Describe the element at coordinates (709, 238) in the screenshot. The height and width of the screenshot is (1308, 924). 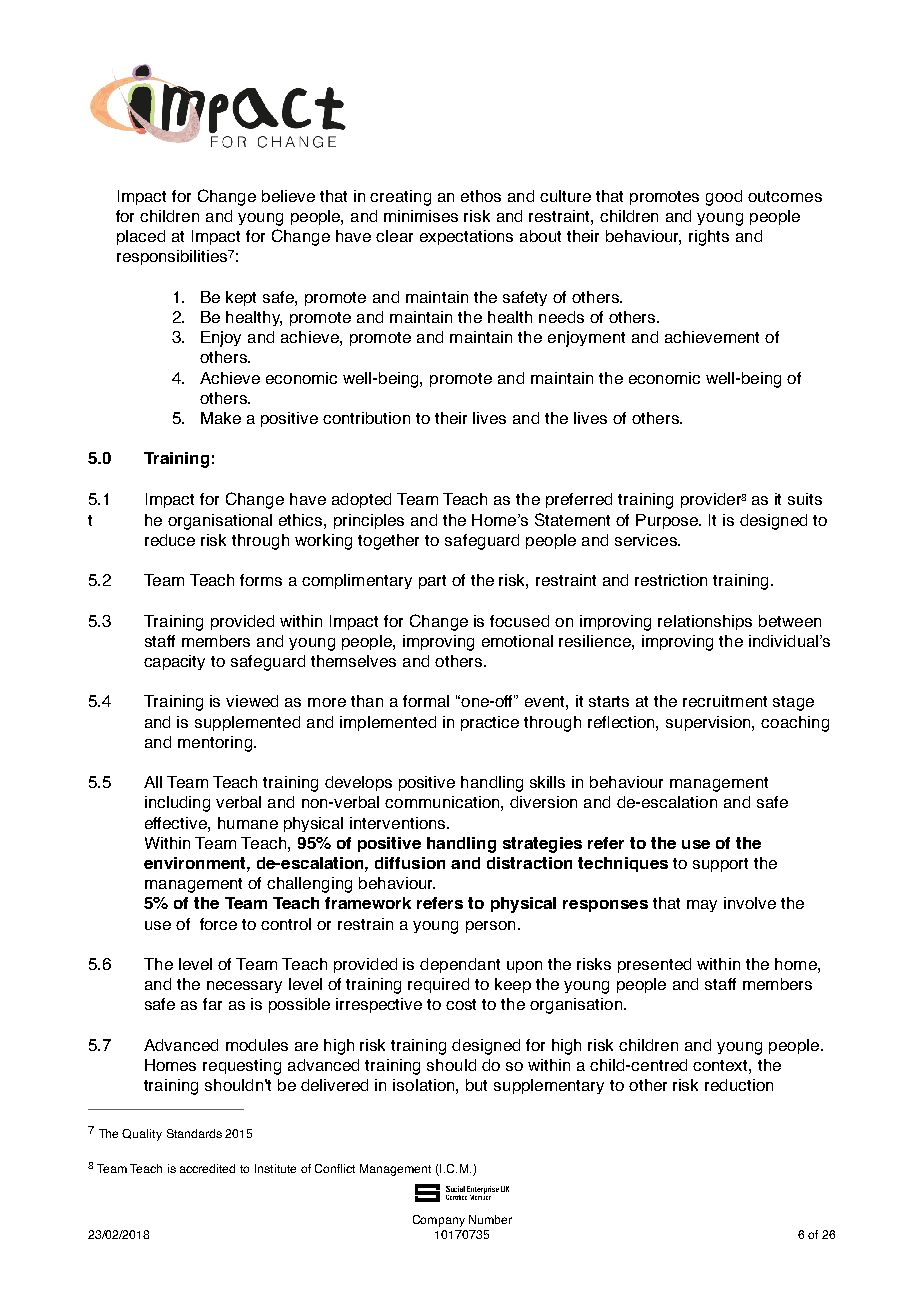
I see `rights` at that location.
